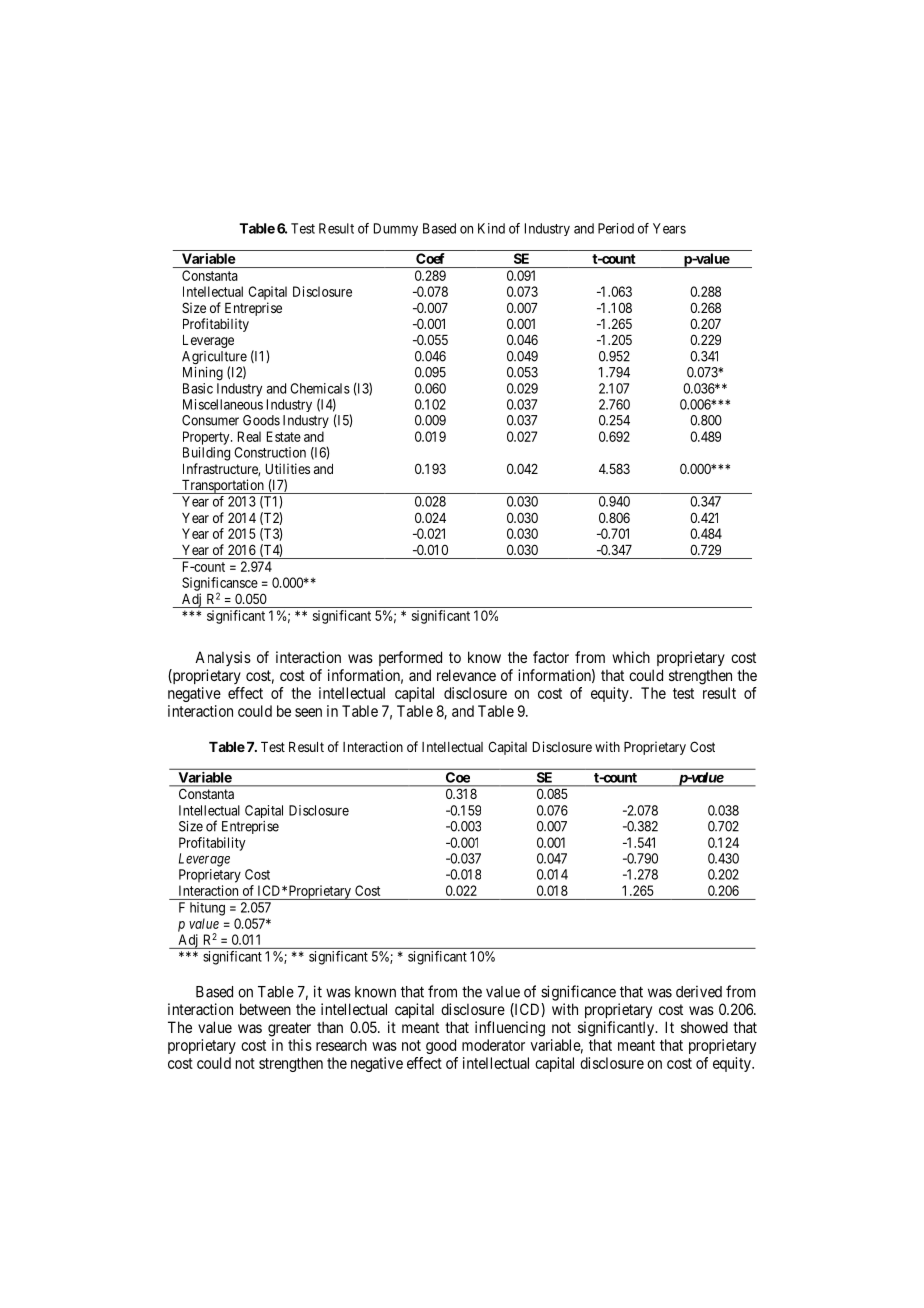 The width and height of the page is (924, 1308). I want to click on between, so click(265, 1009).
